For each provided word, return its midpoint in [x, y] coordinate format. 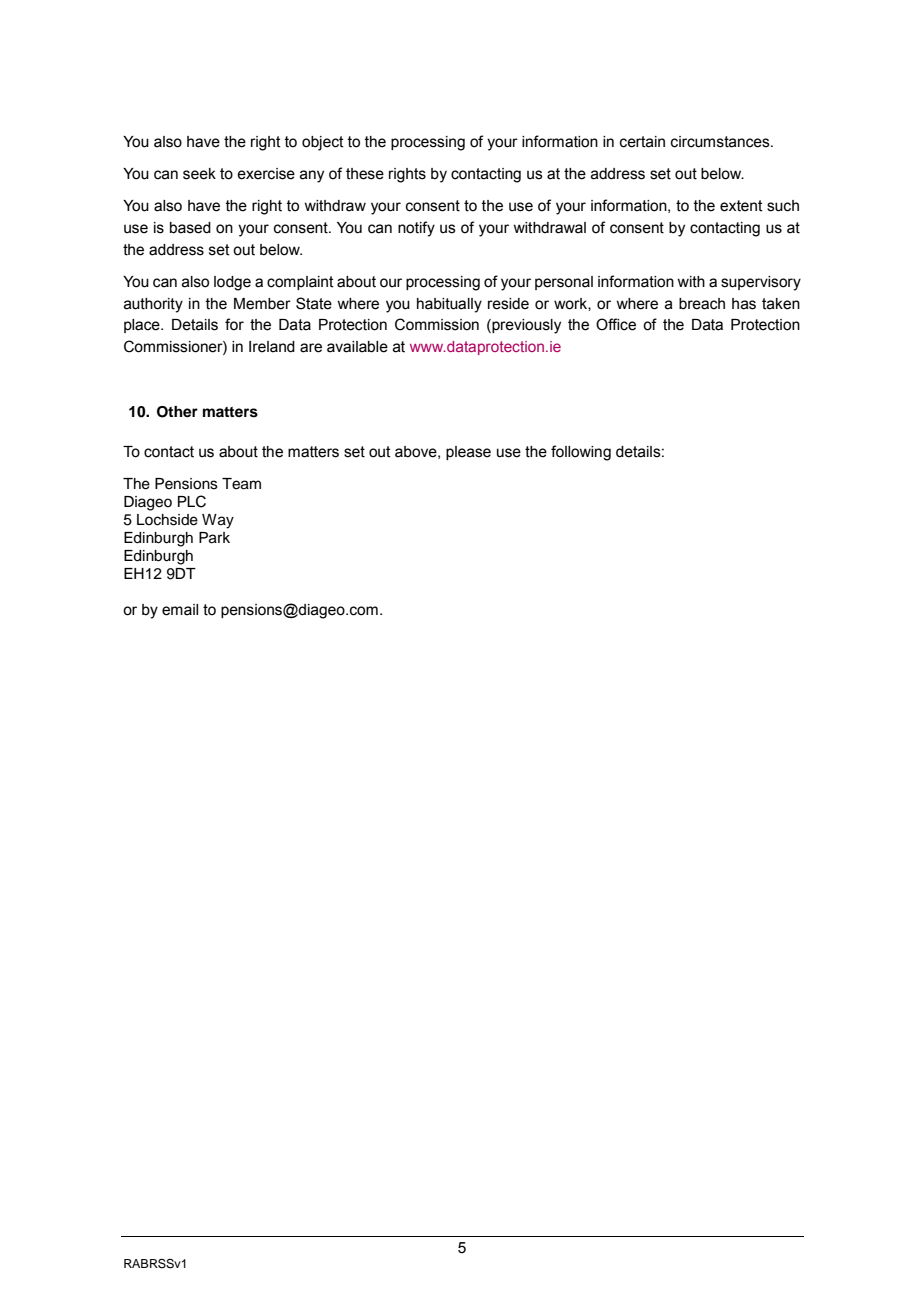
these [365, 174]
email [180, 610]
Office [616, 324]
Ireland [272, 347]
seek [199, 174]
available [357, 347]
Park [214, 538]
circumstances [721, 142]
